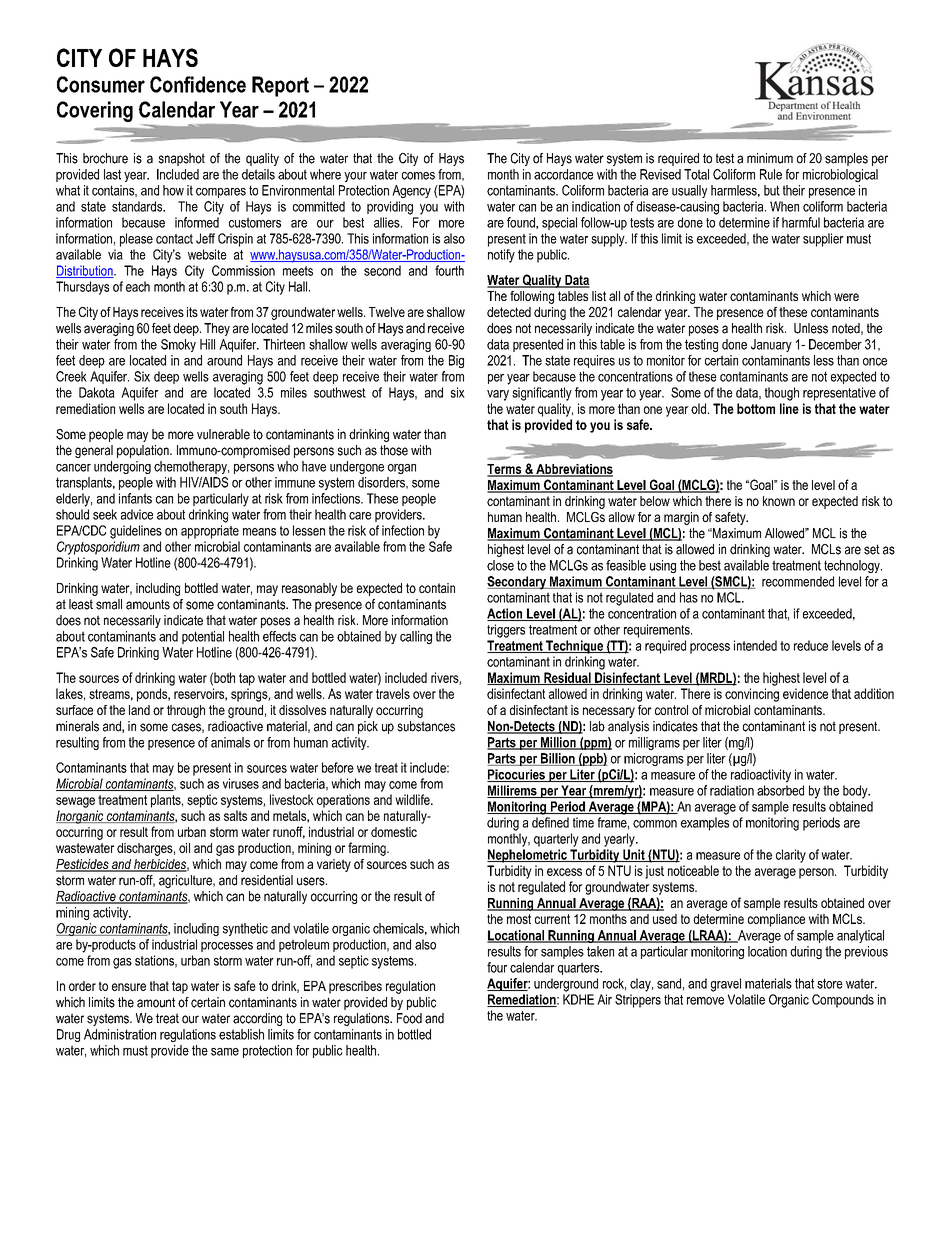  Describe the element at coordinates (144, 451) in the document. I see `population` at that location.
